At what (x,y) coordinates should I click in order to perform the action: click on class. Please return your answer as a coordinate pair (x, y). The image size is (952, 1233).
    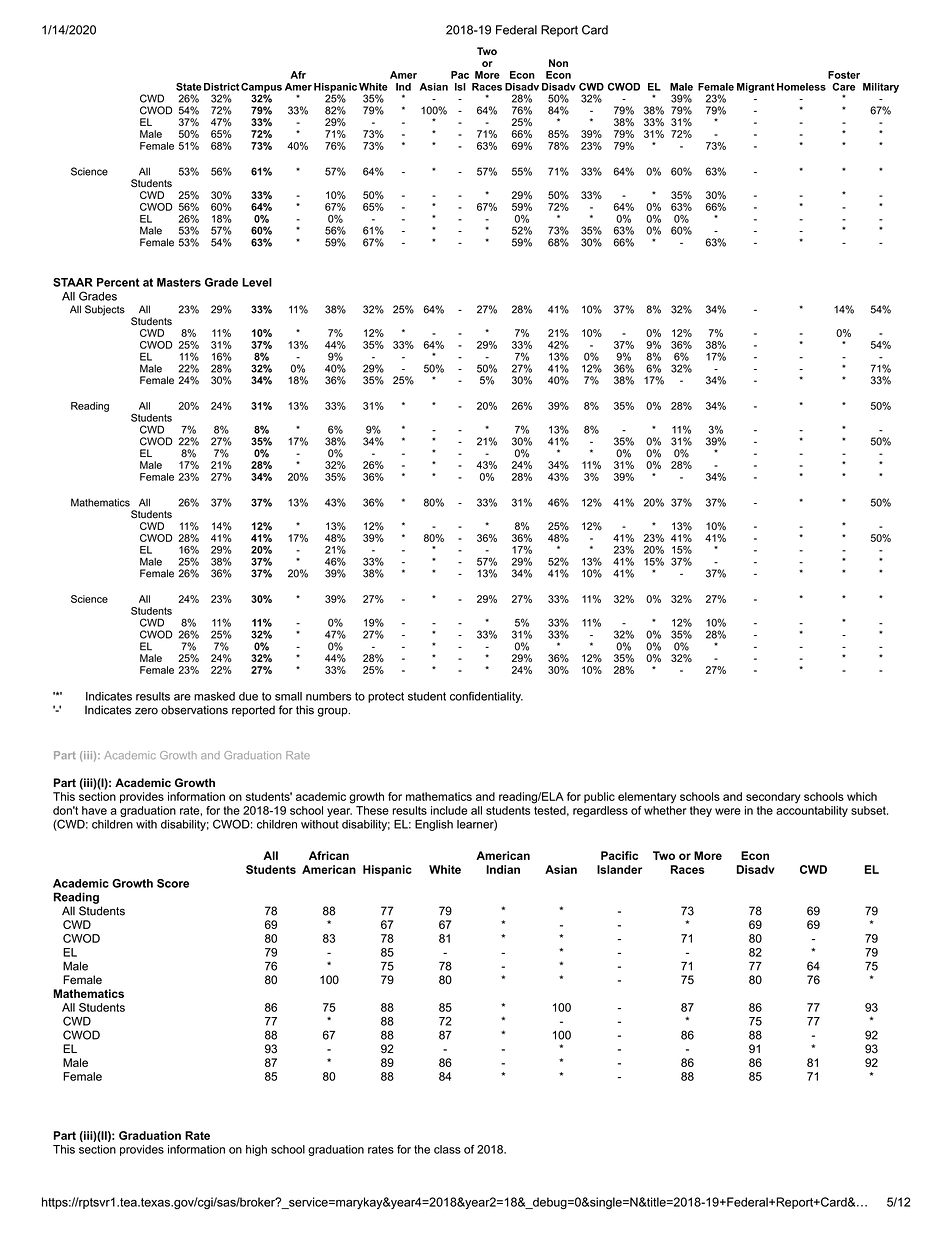
    Looking at the image, I should click on (447, 1149).
